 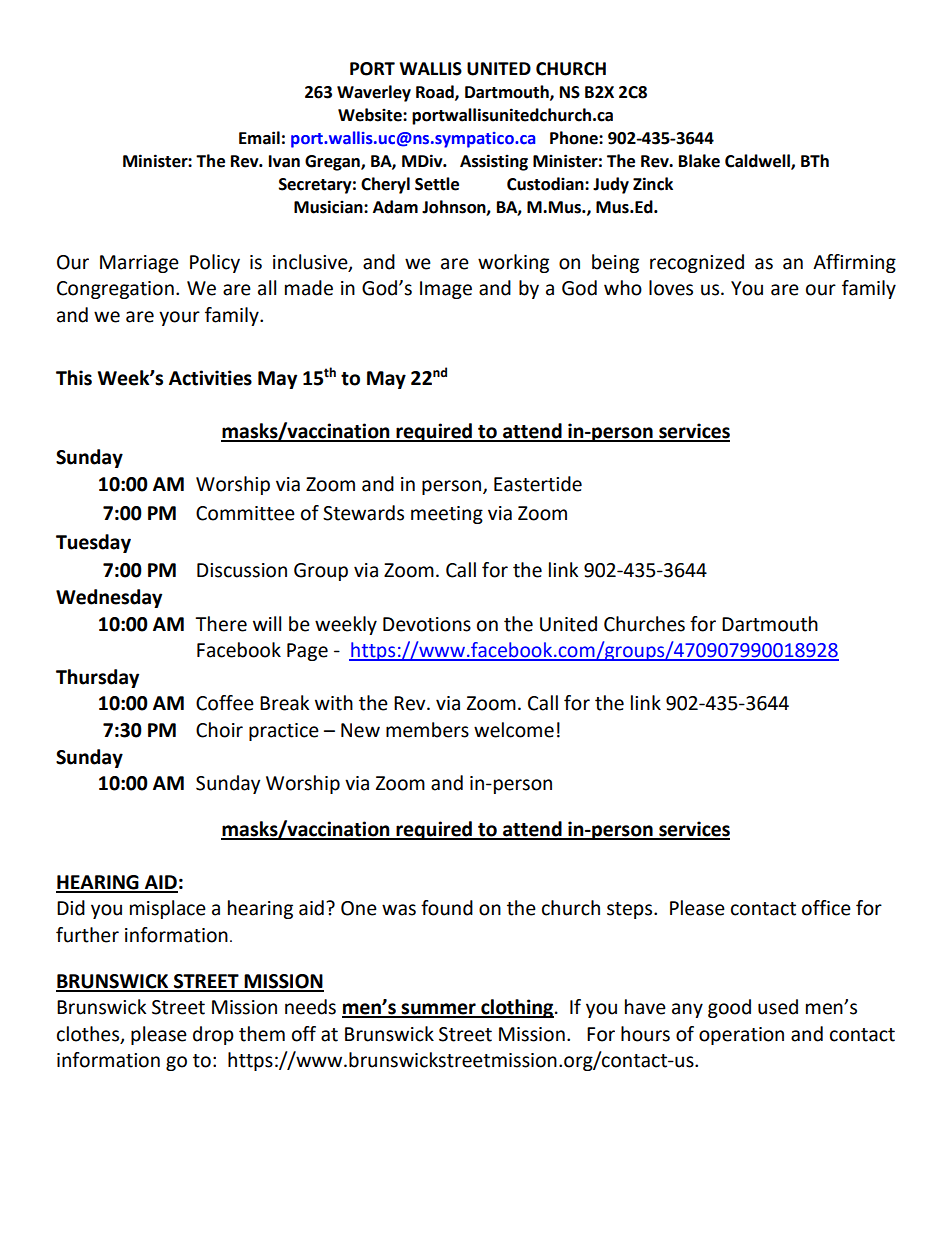 I want to click on Devotions, so click(x=427, y=624).
